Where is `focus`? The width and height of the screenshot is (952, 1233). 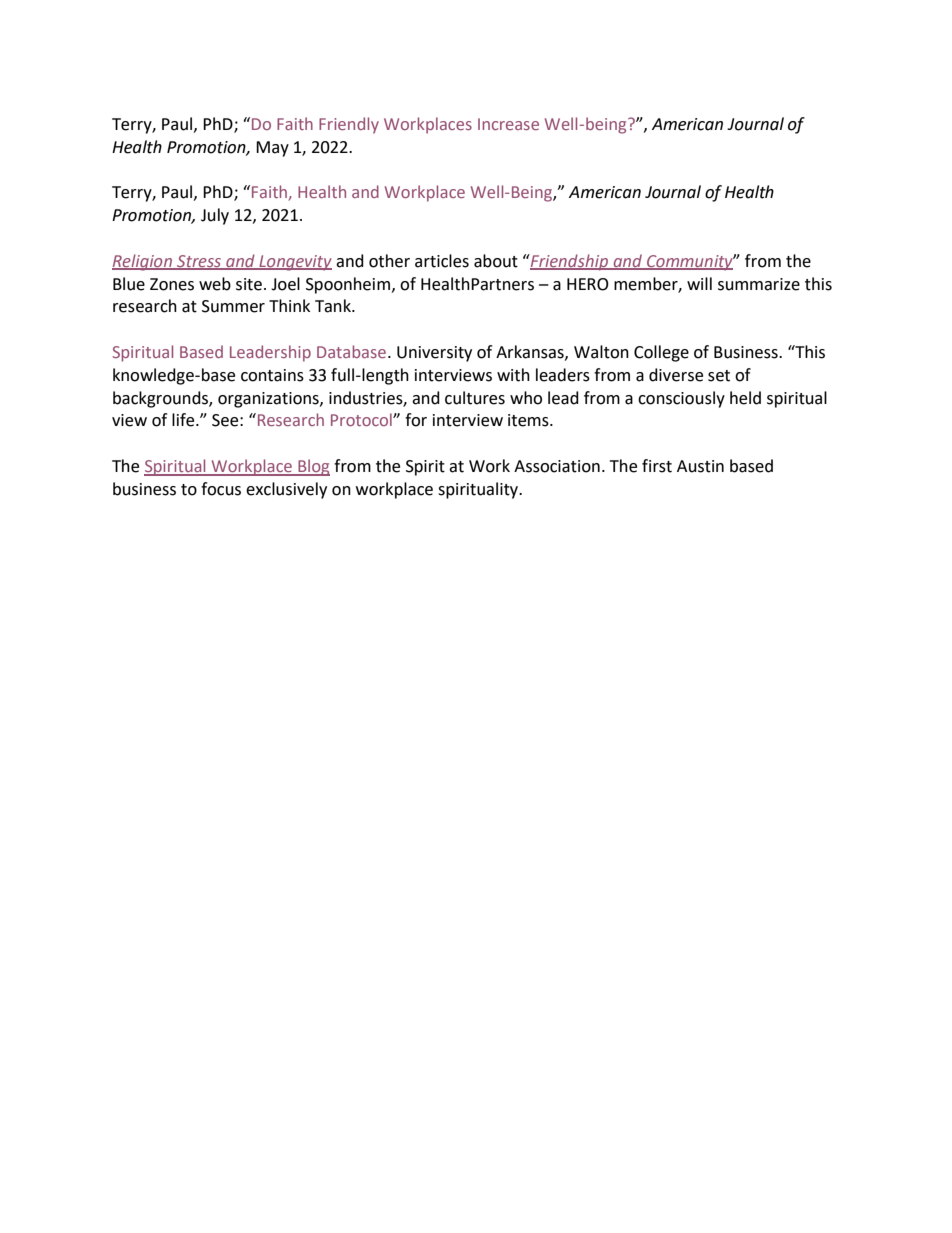
focus is located at coordinates (221, 489).
